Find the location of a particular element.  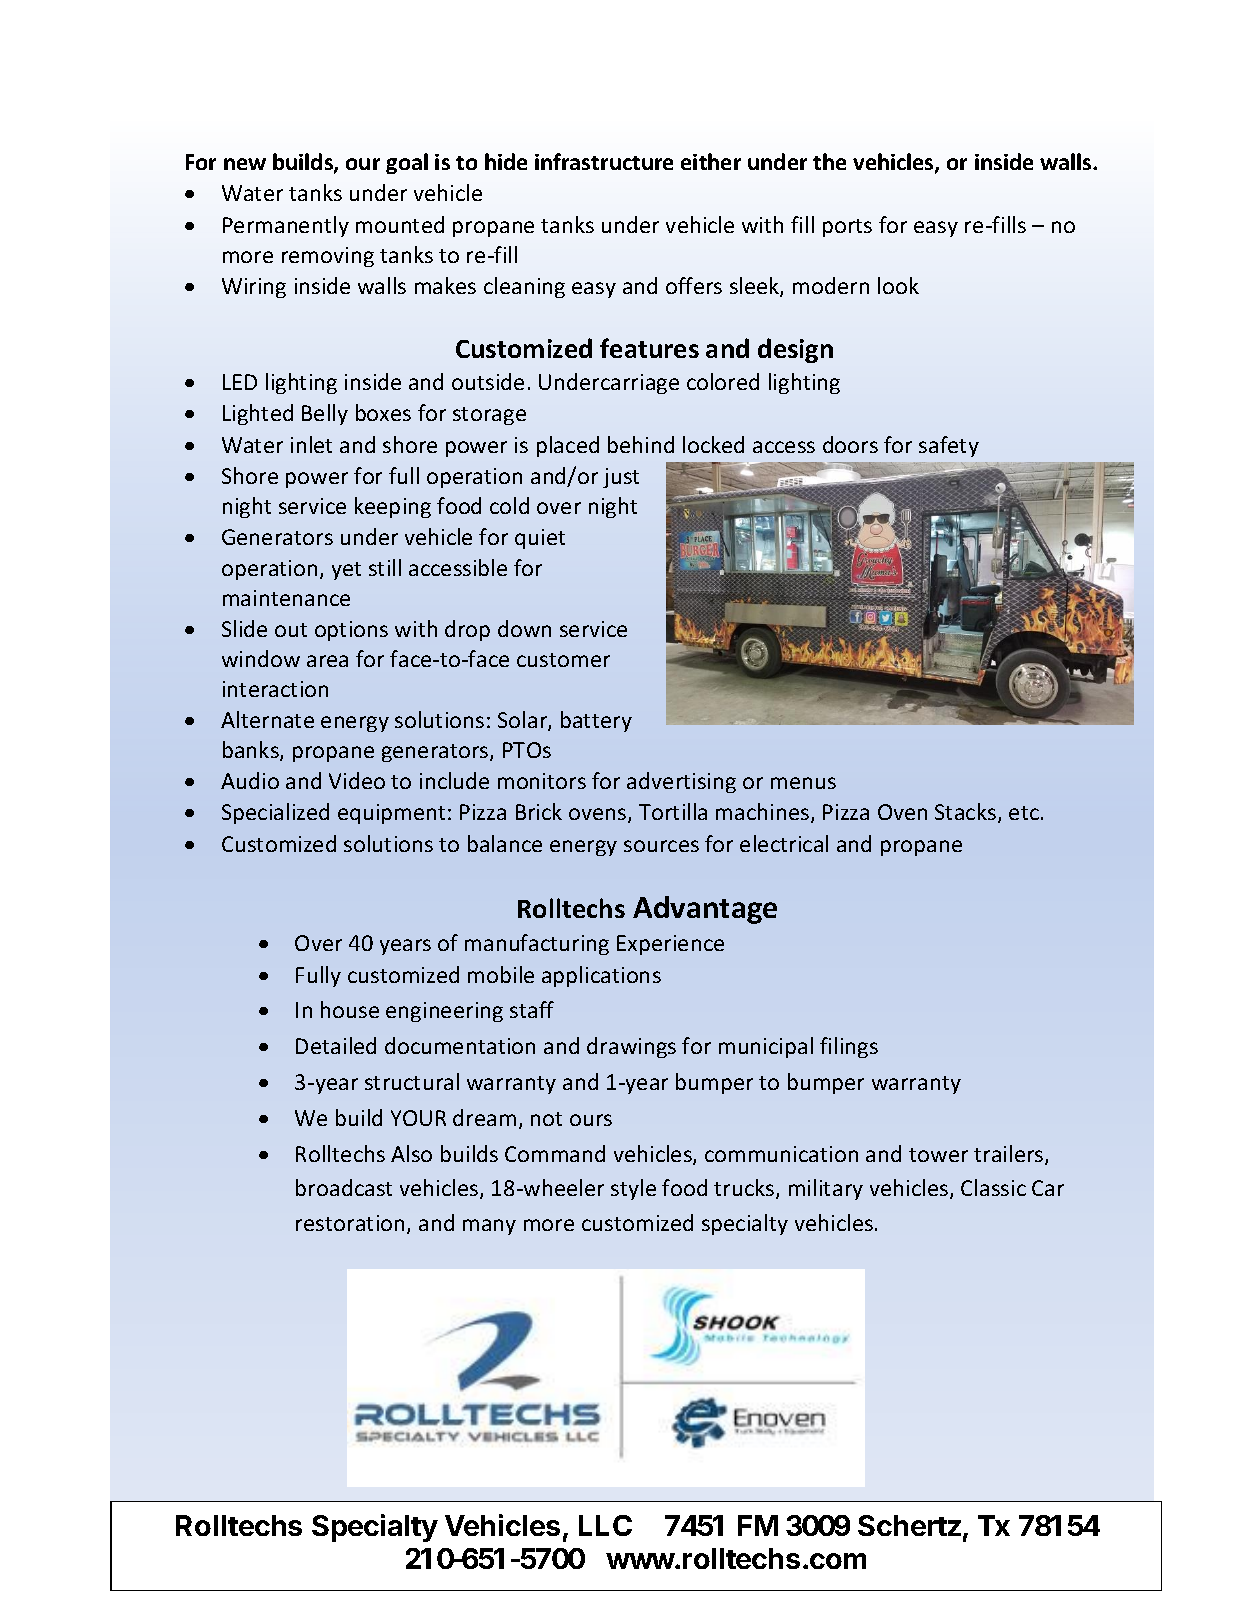

behind is located at coordinates (641, 444).
